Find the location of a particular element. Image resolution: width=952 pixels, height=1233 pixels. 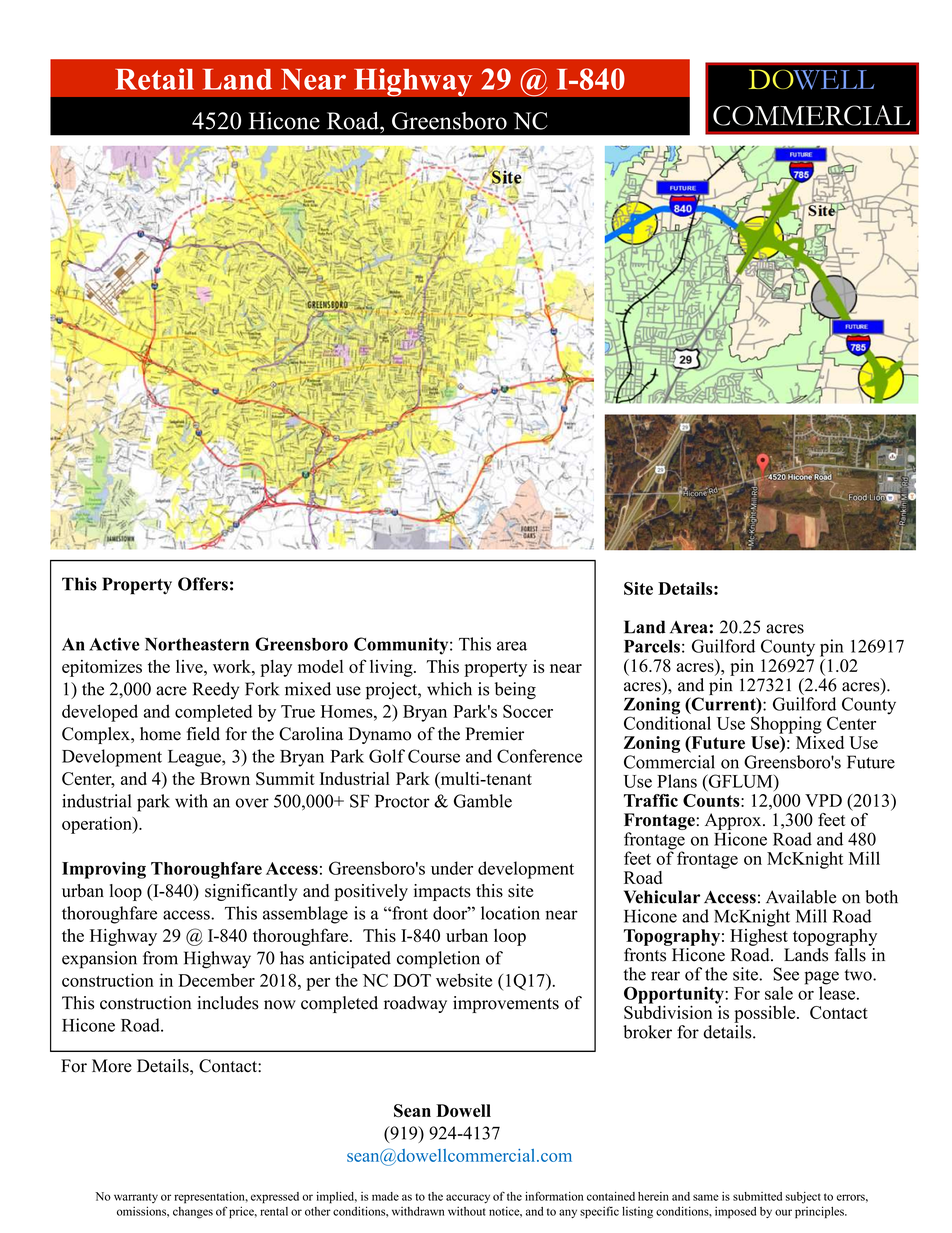

changes is located at coordinates (193, 1213).
